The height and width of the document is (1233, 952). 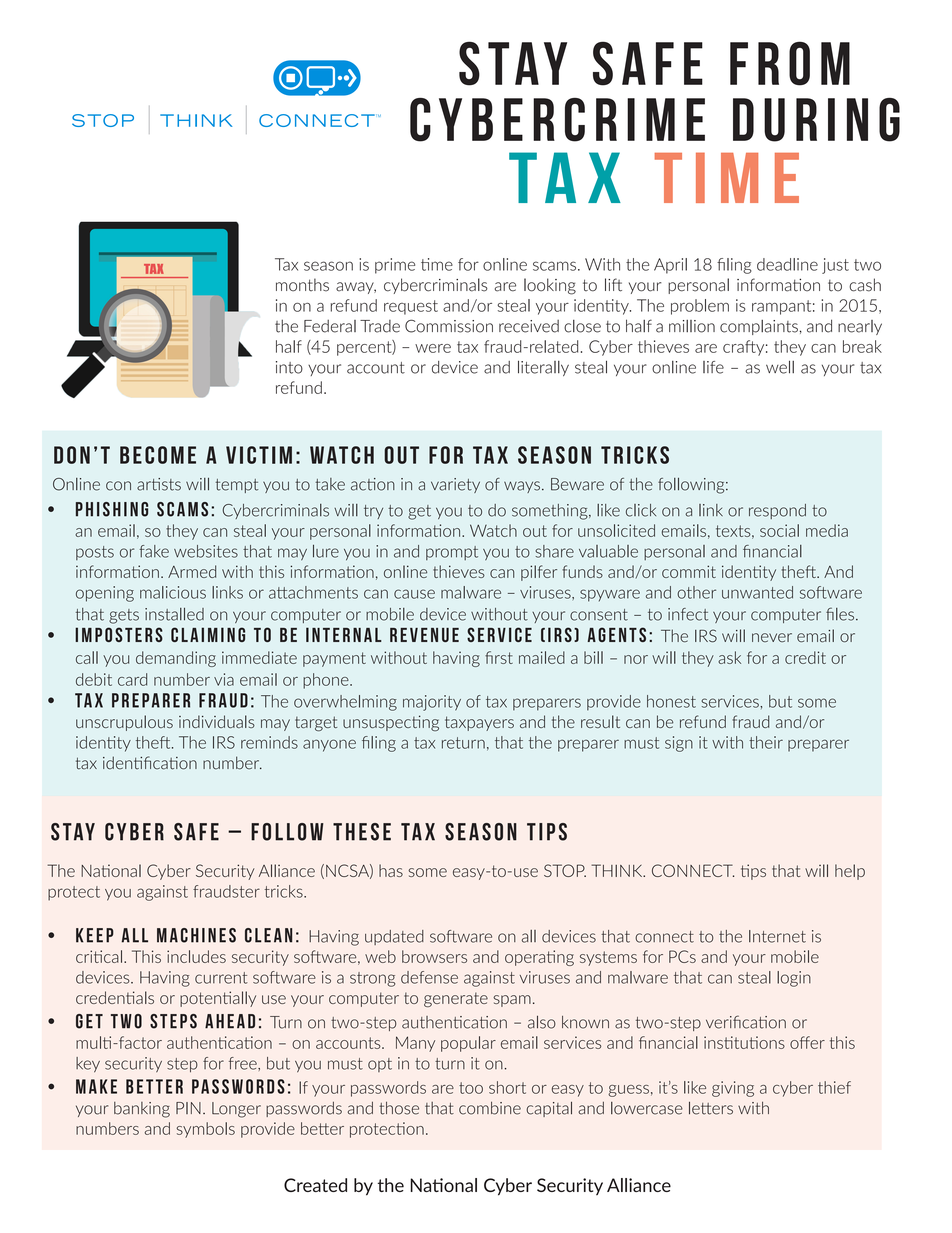 I want to click on months, so click(x=302, y=285).
